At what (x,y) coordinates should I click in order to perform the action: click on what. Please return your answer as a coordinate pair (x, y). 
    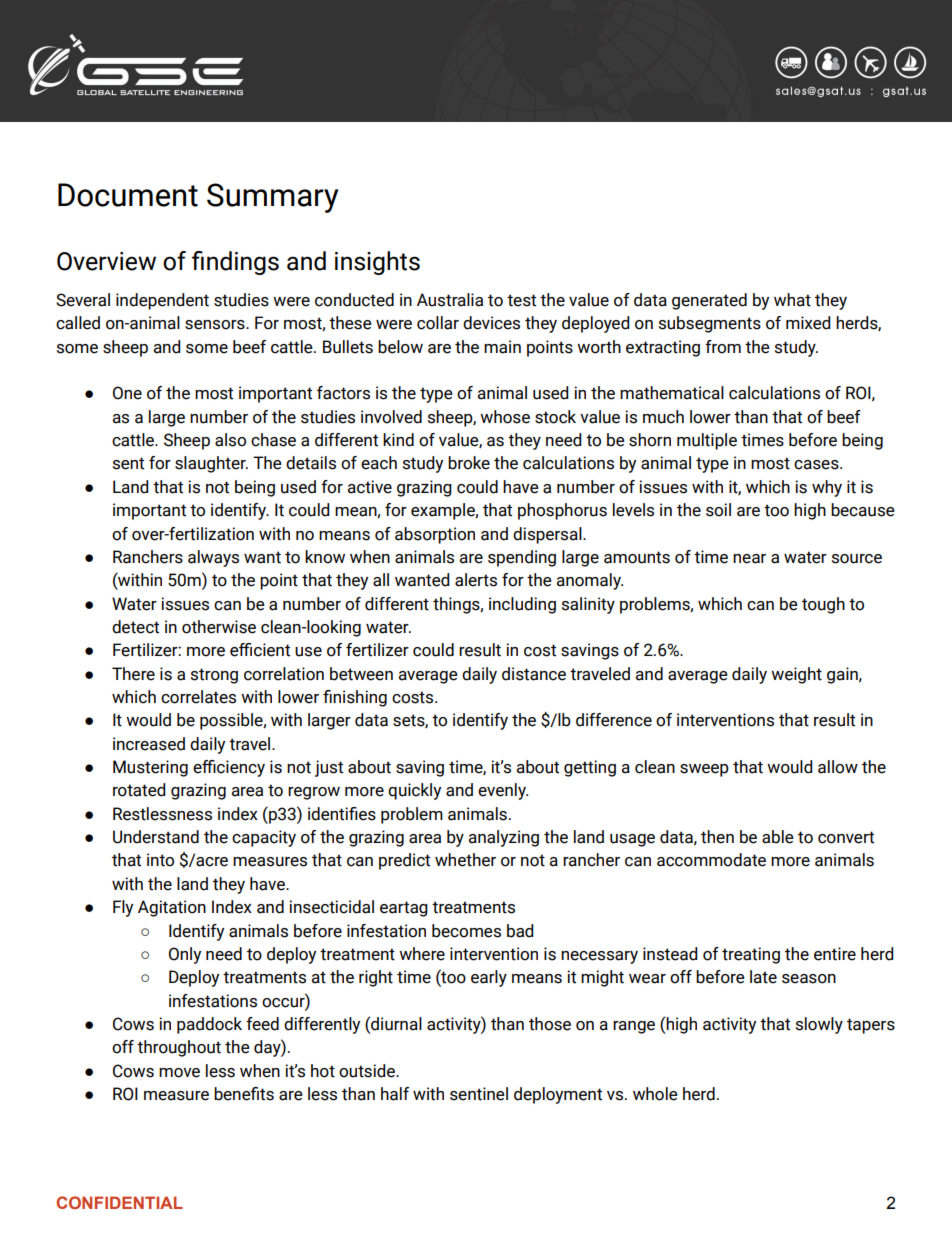
    Looking at the image, I should click on (792, 300).
